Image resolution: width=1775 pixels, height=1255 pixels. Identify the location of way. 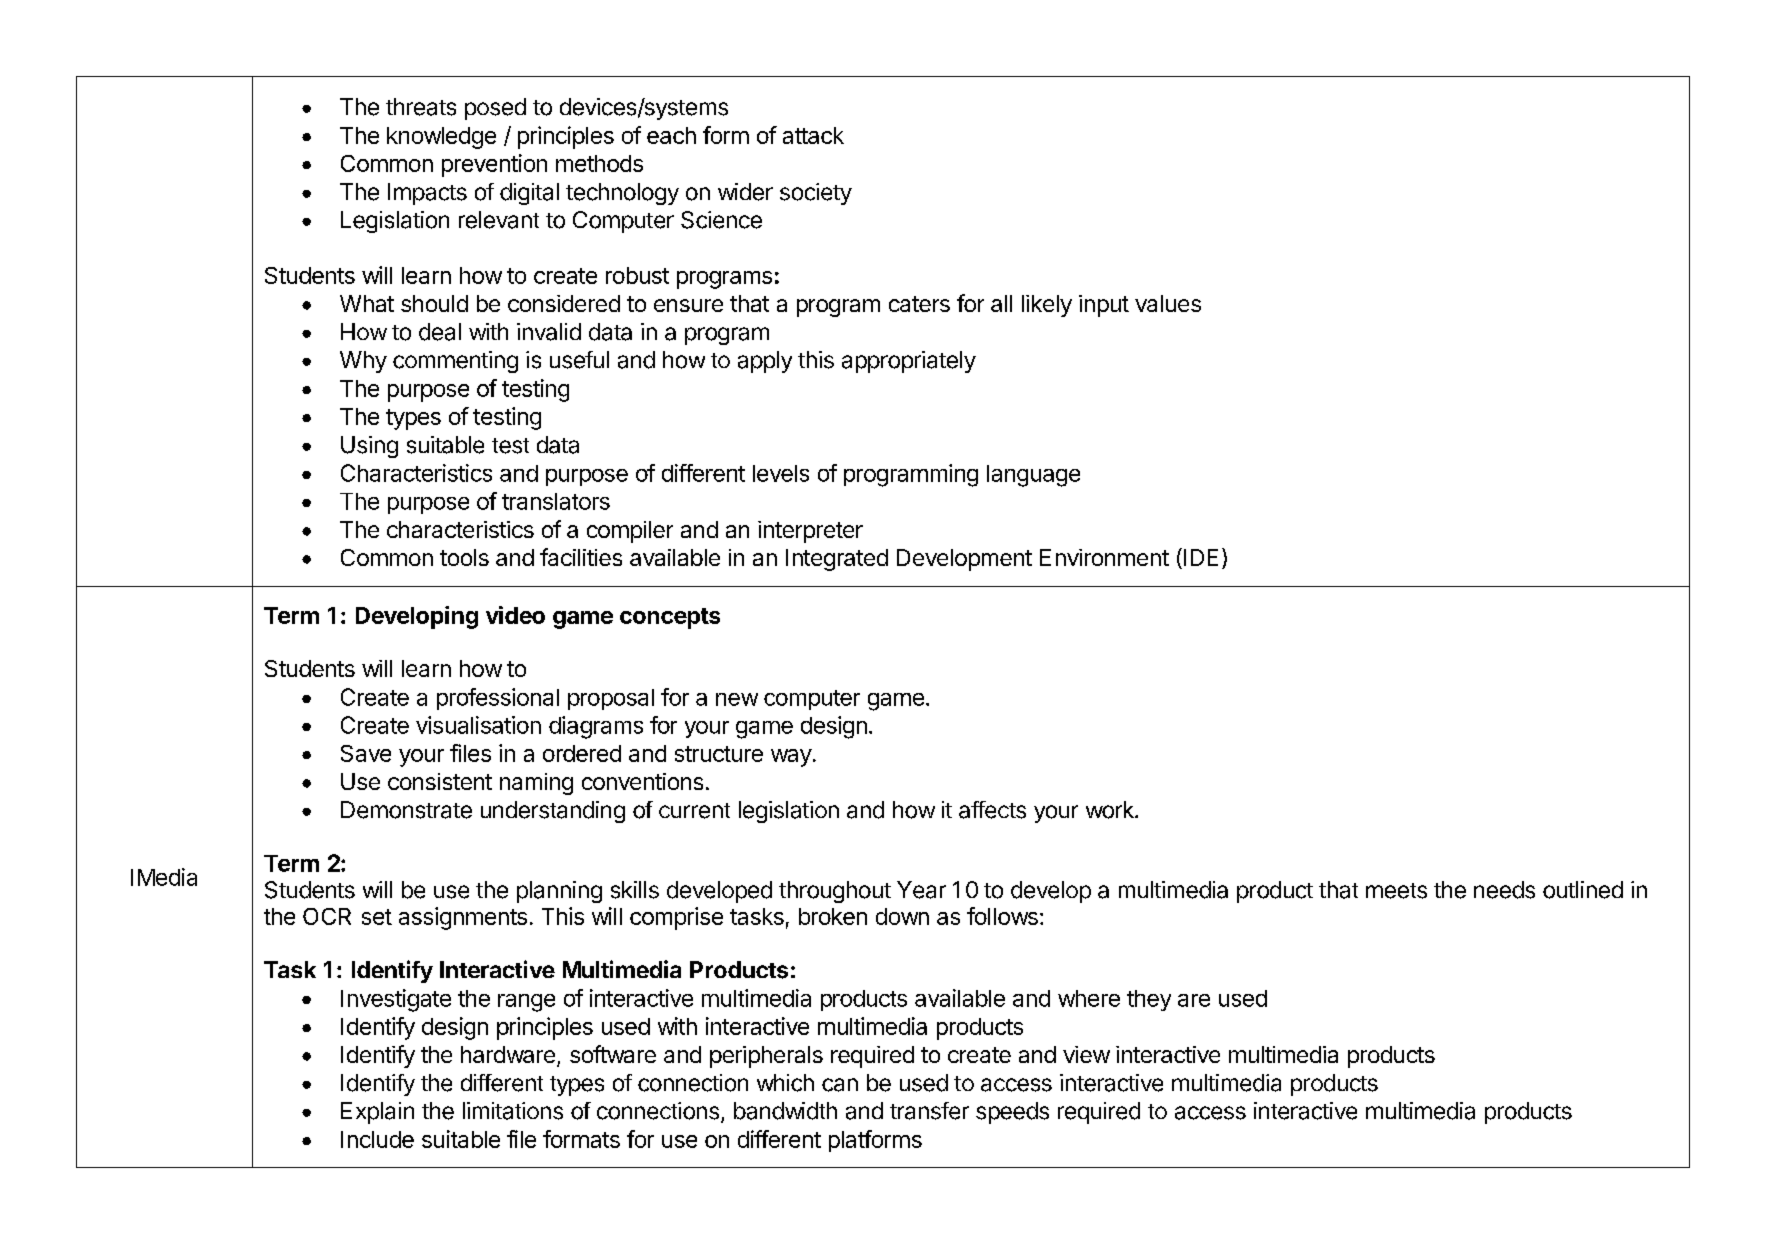
(791, 758).
